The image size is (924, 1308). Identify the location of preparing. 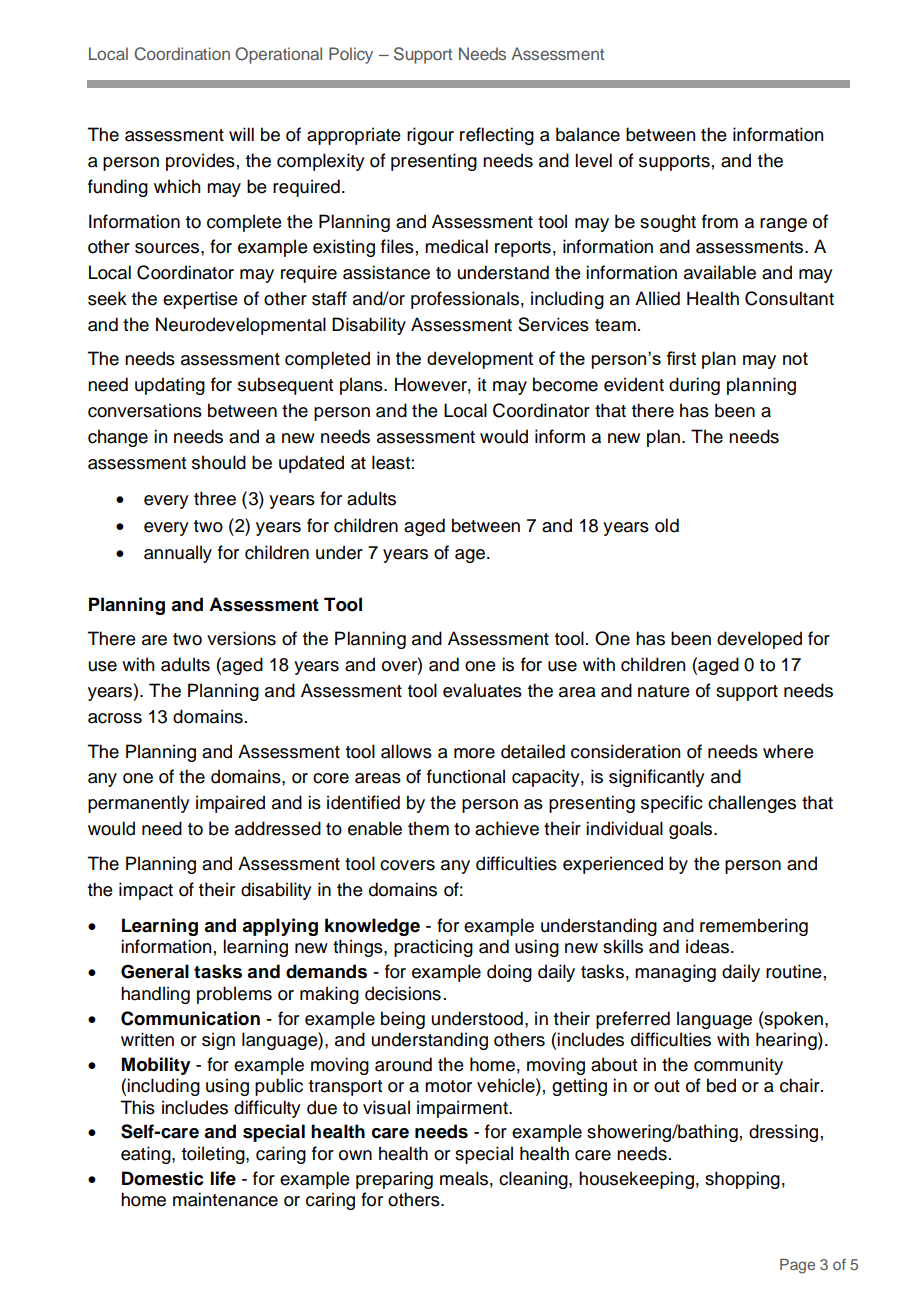
(394, 1180).
